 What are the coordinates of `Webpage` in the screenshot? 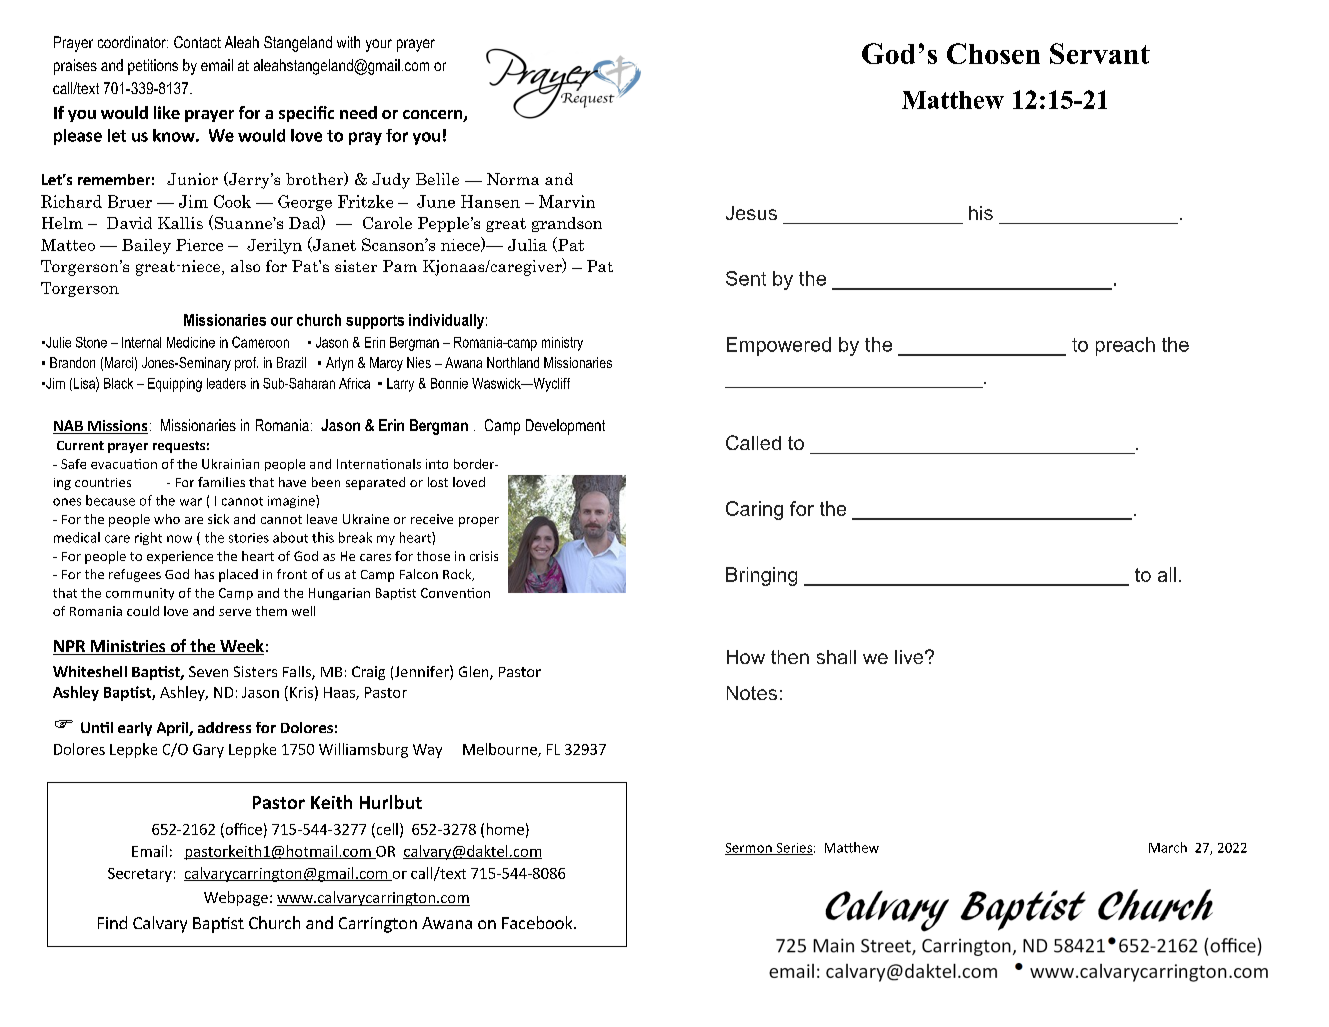 It's located at (236, 898).
